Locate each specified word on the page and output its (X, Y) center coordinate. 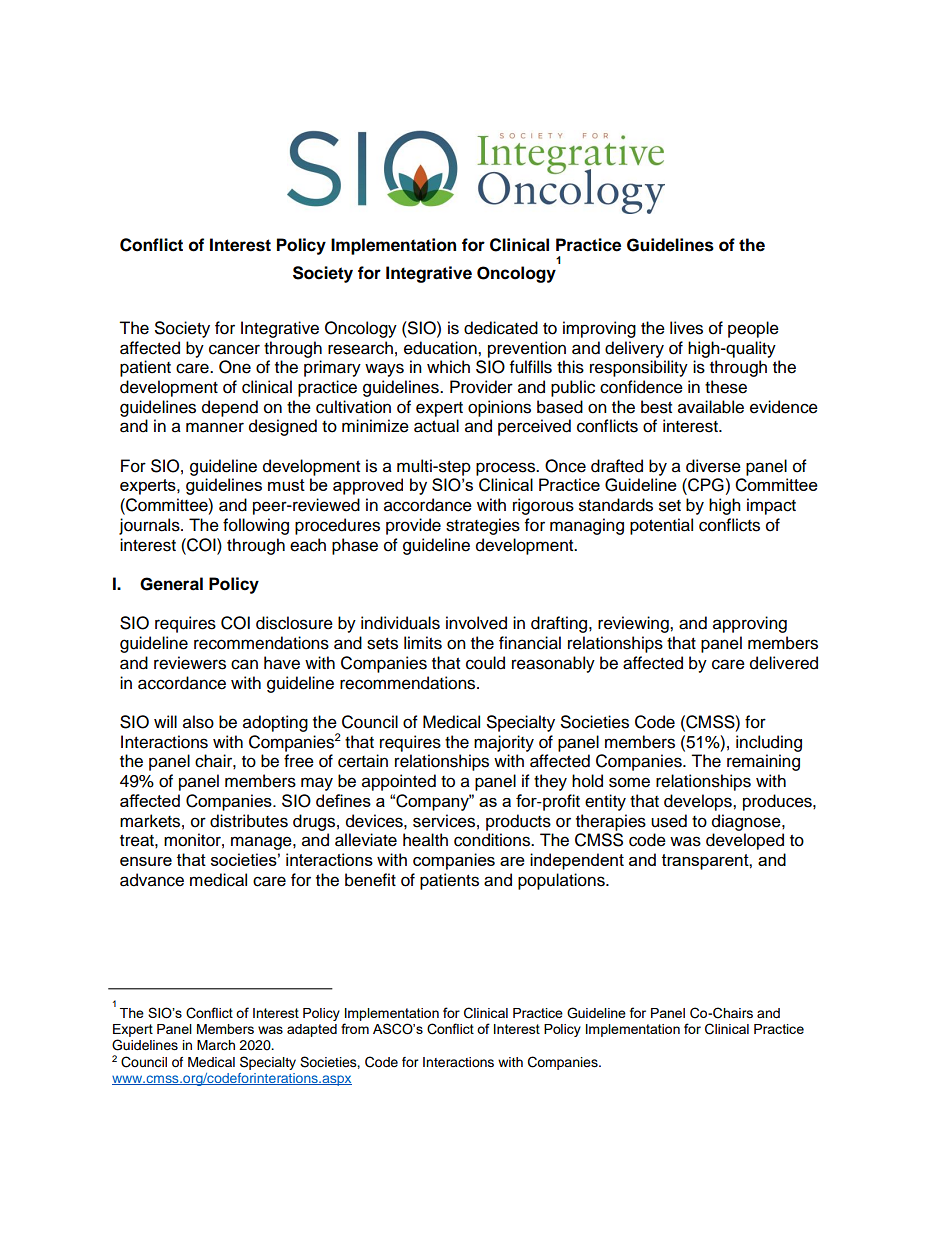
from (355, 1028)
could (485, 663)
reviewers (190, 663)
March (216, 1045)
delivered (784, 663)
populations (562, 881)
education (441, 348)
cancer (234, 349)
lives (686, 328)
